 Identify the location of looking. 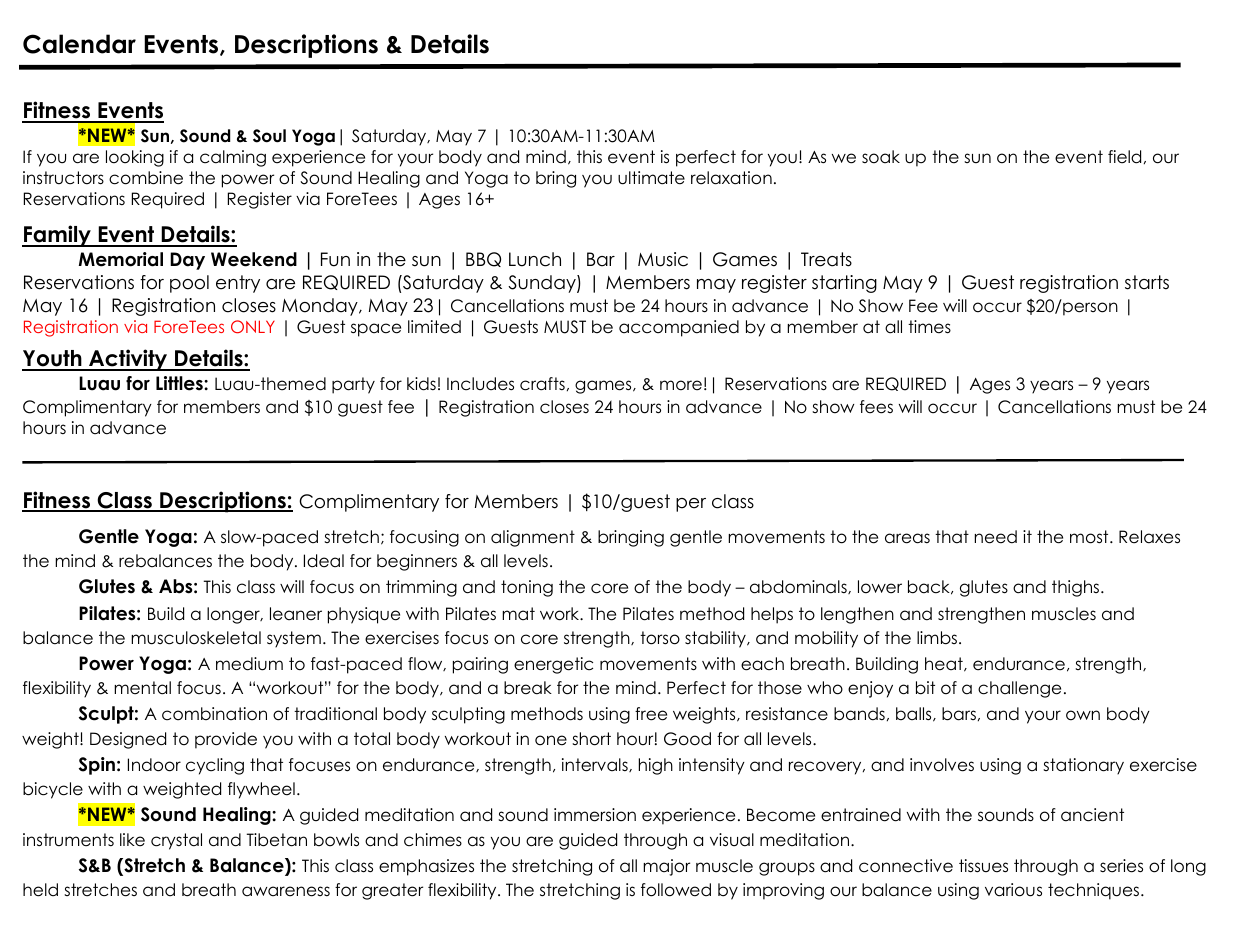
(135, 158).
